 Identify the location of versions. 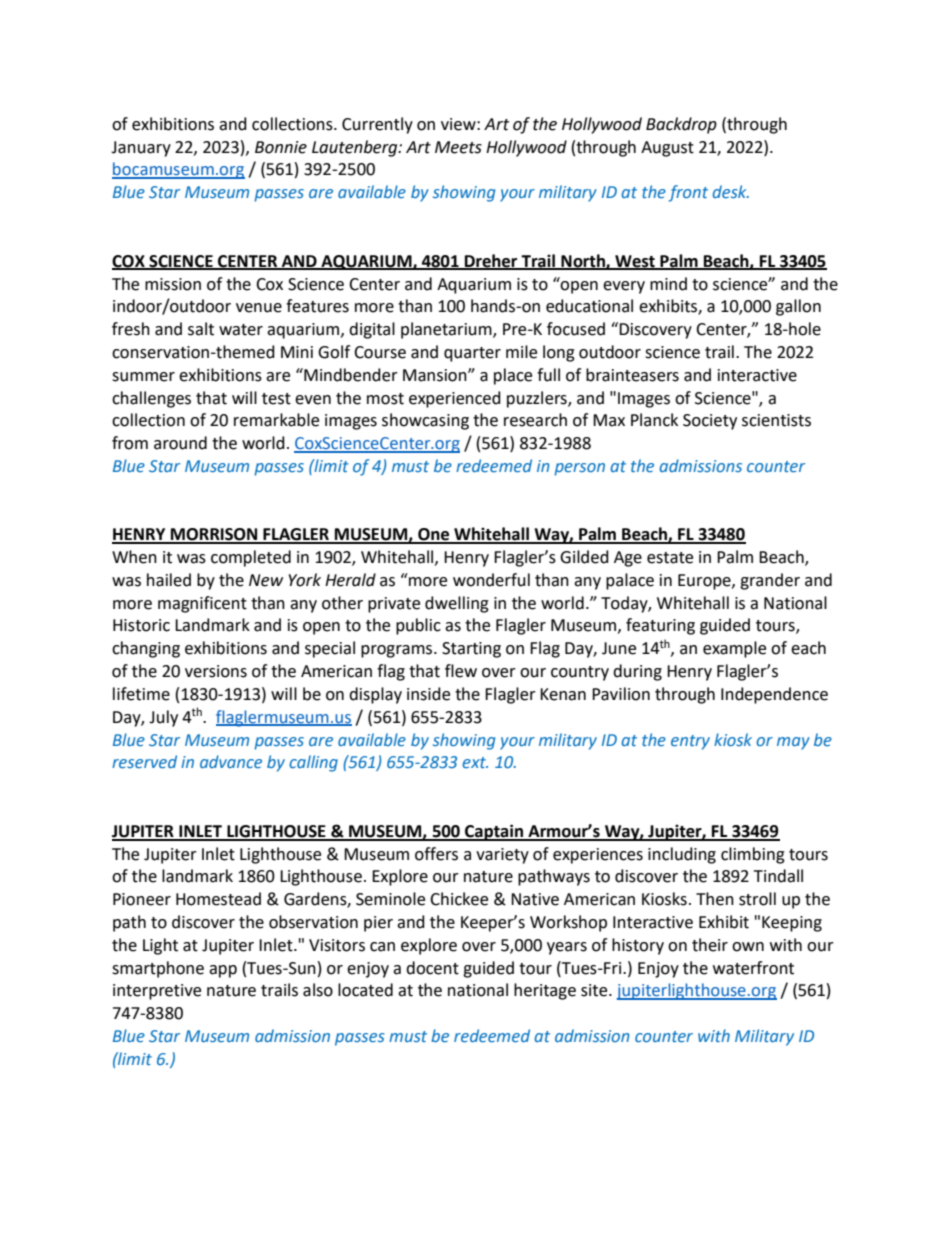
(216, 671).
